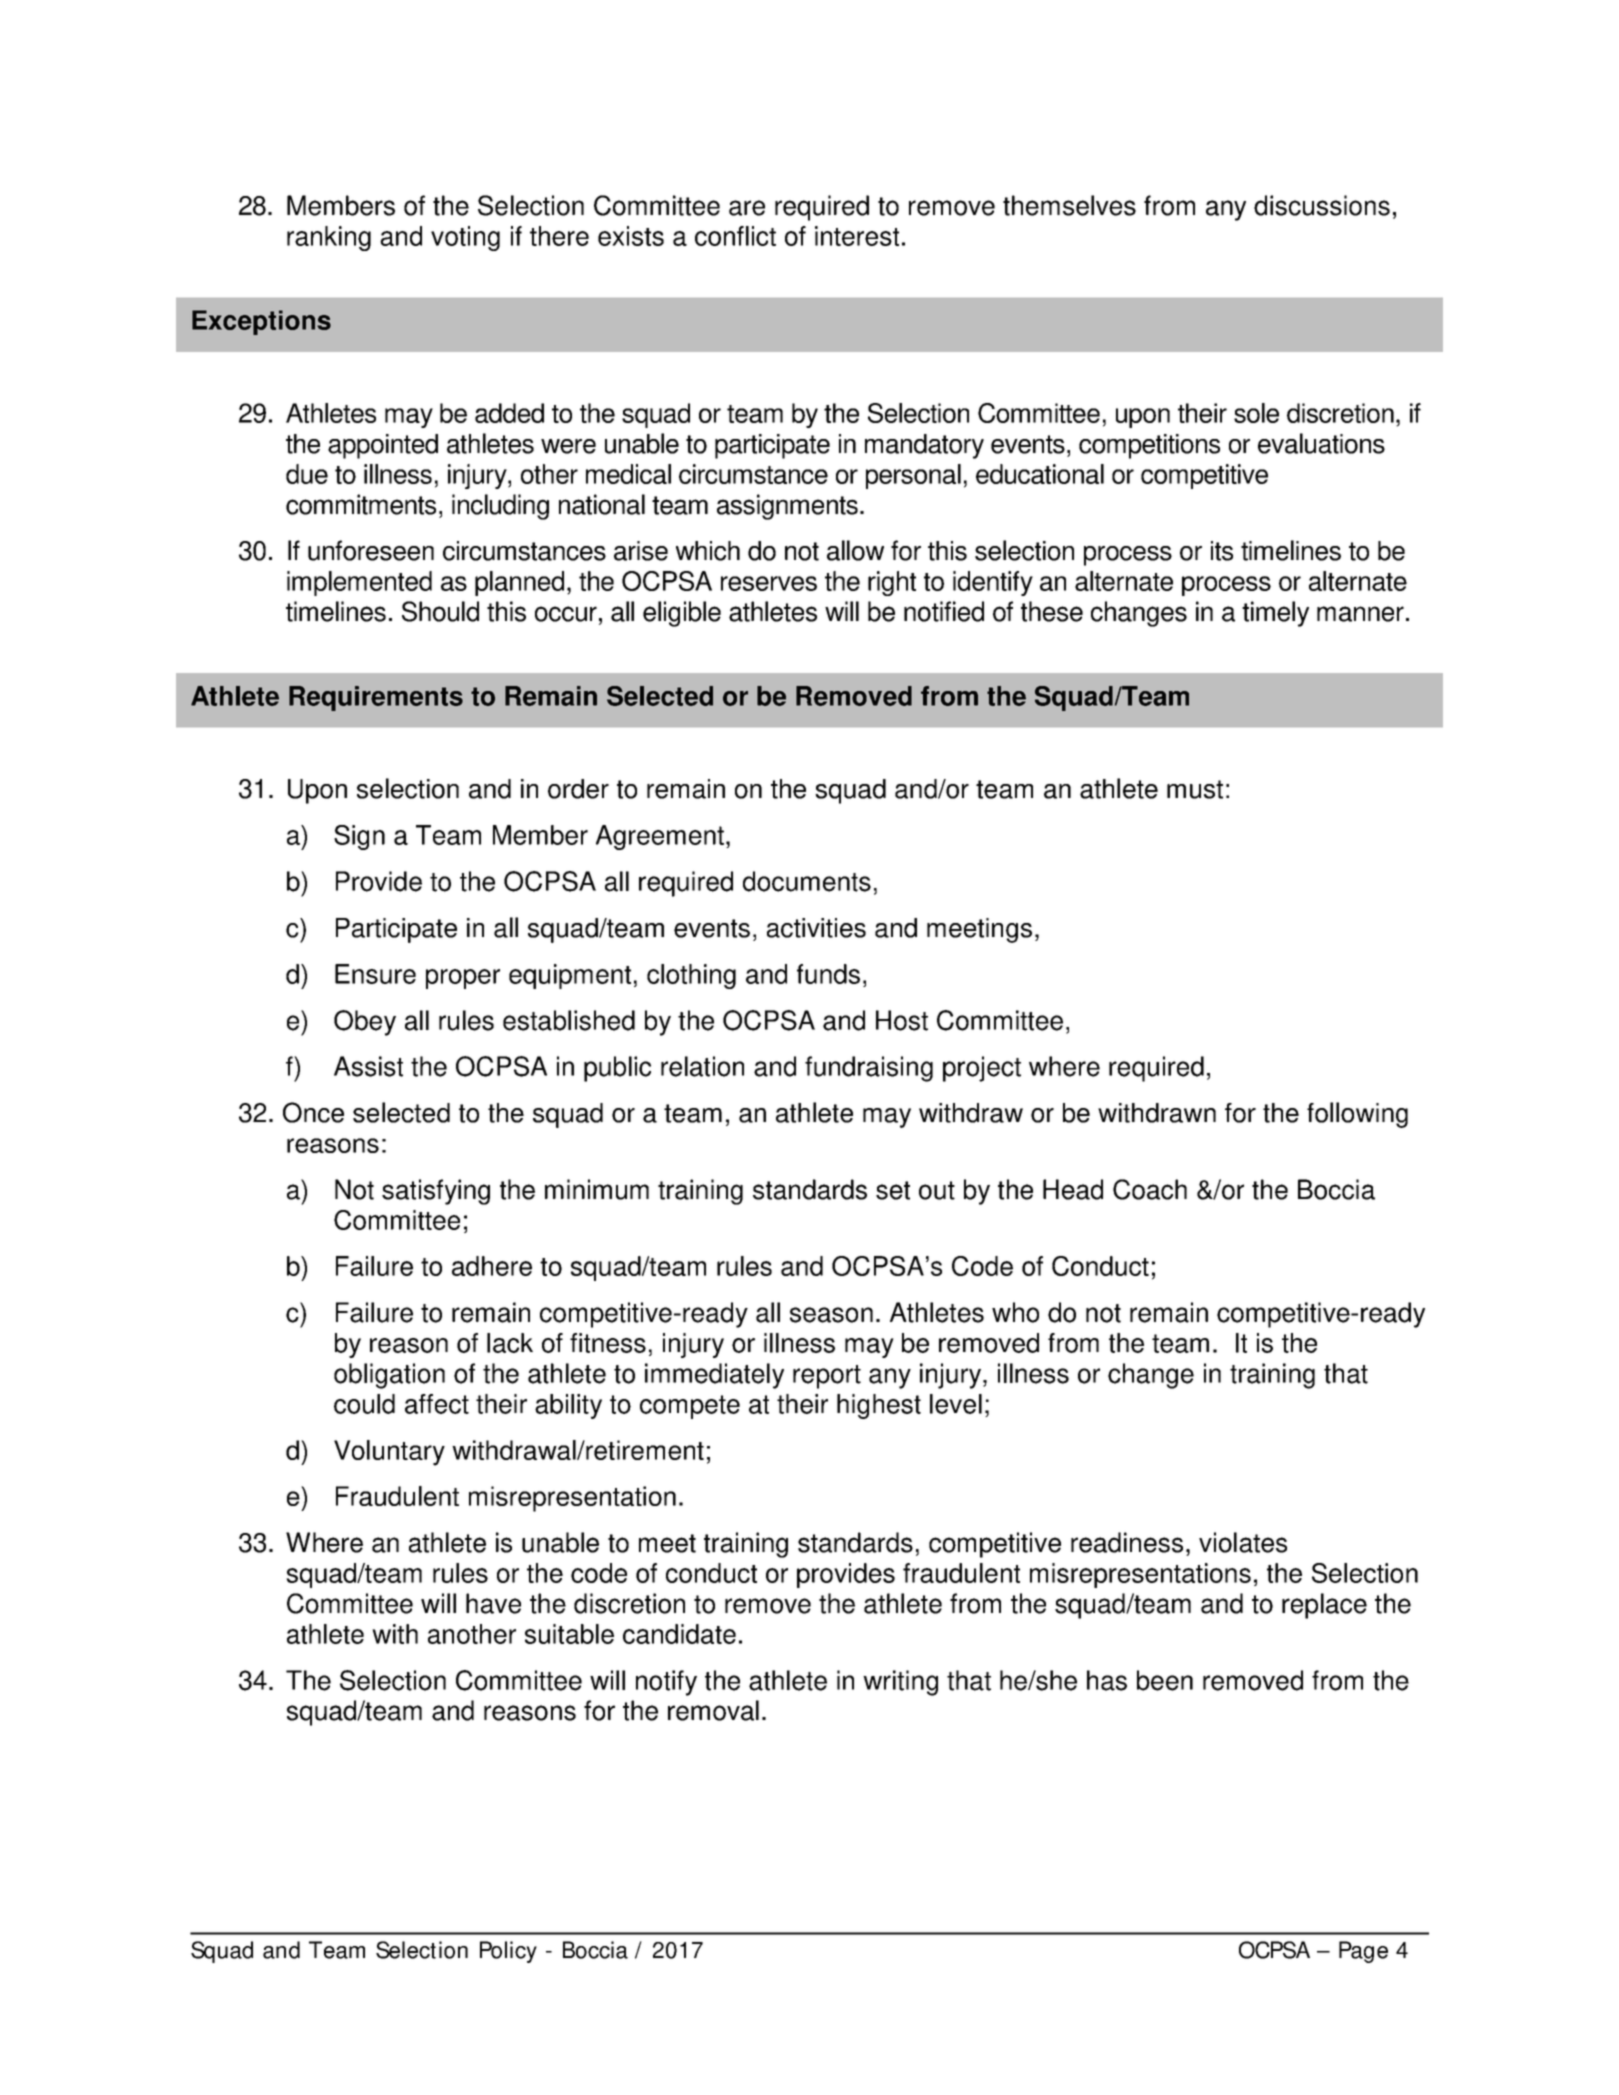  I want to click on fundraising, so click(869, 1069).
